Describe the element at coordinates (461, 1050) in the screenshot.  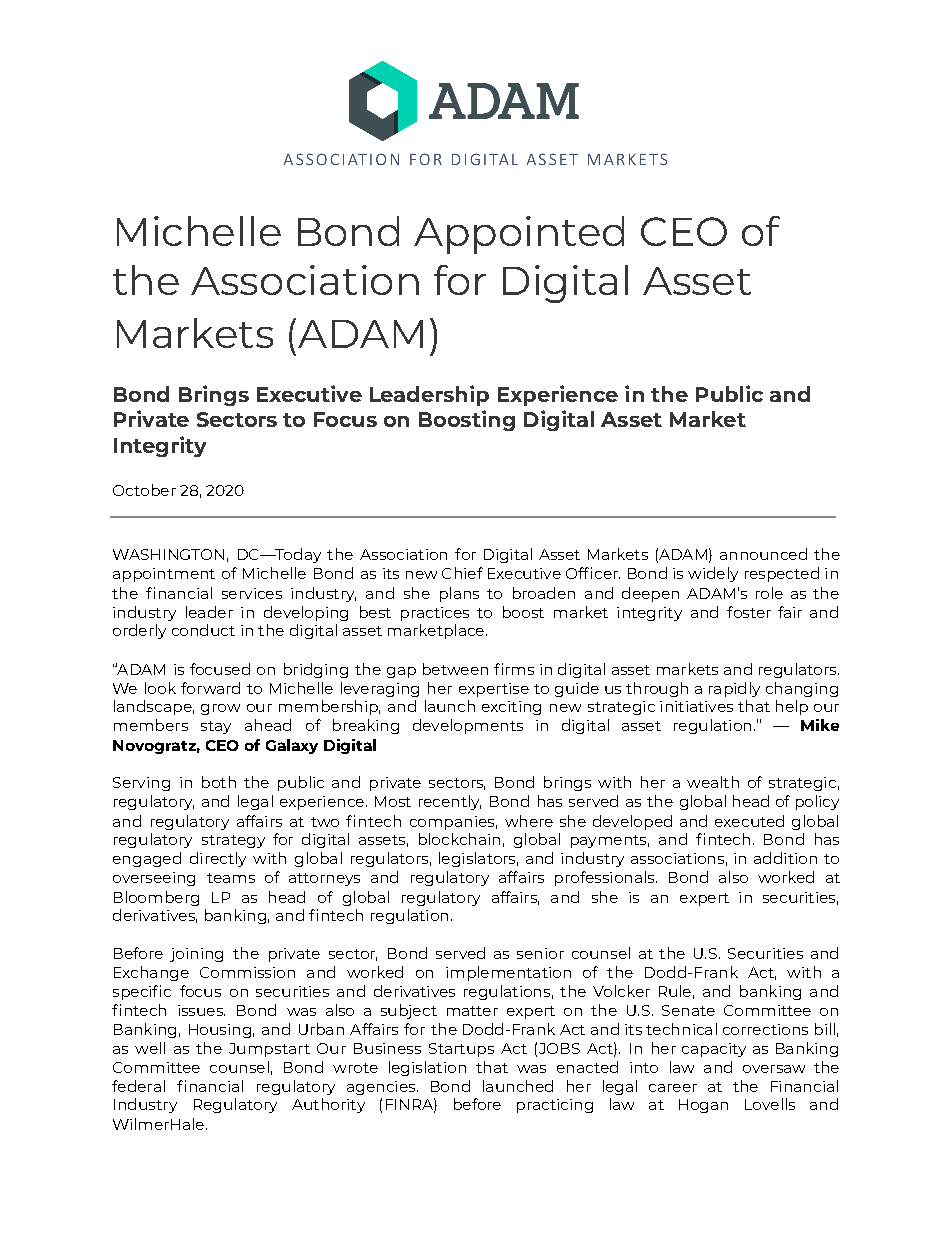
I see `Startups` at that location.
